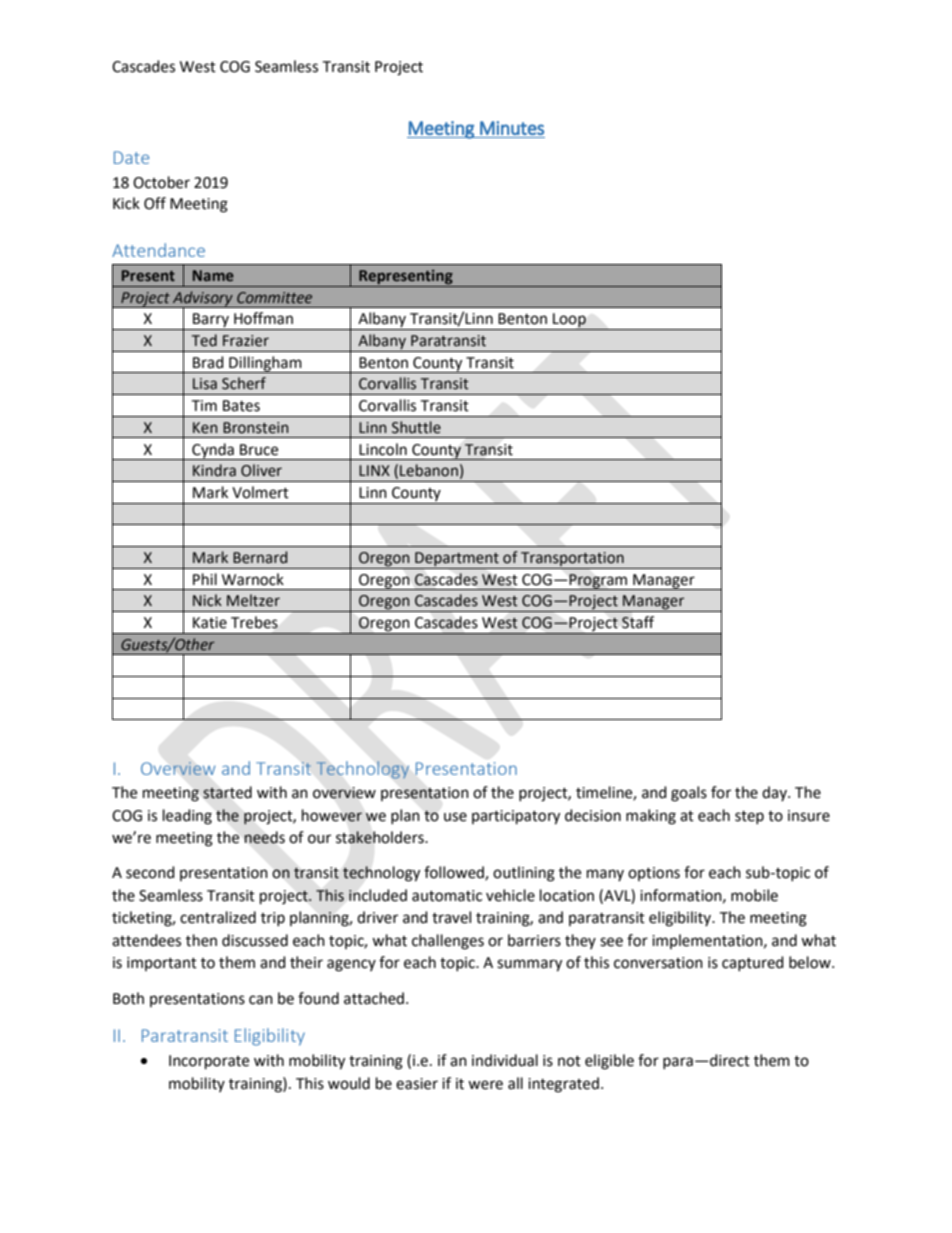 This screenshot has width=952, height=1233. What do you see at coordinates (455, 817) in the screenshot?
I see `use` at bounding box center [455, 817].
